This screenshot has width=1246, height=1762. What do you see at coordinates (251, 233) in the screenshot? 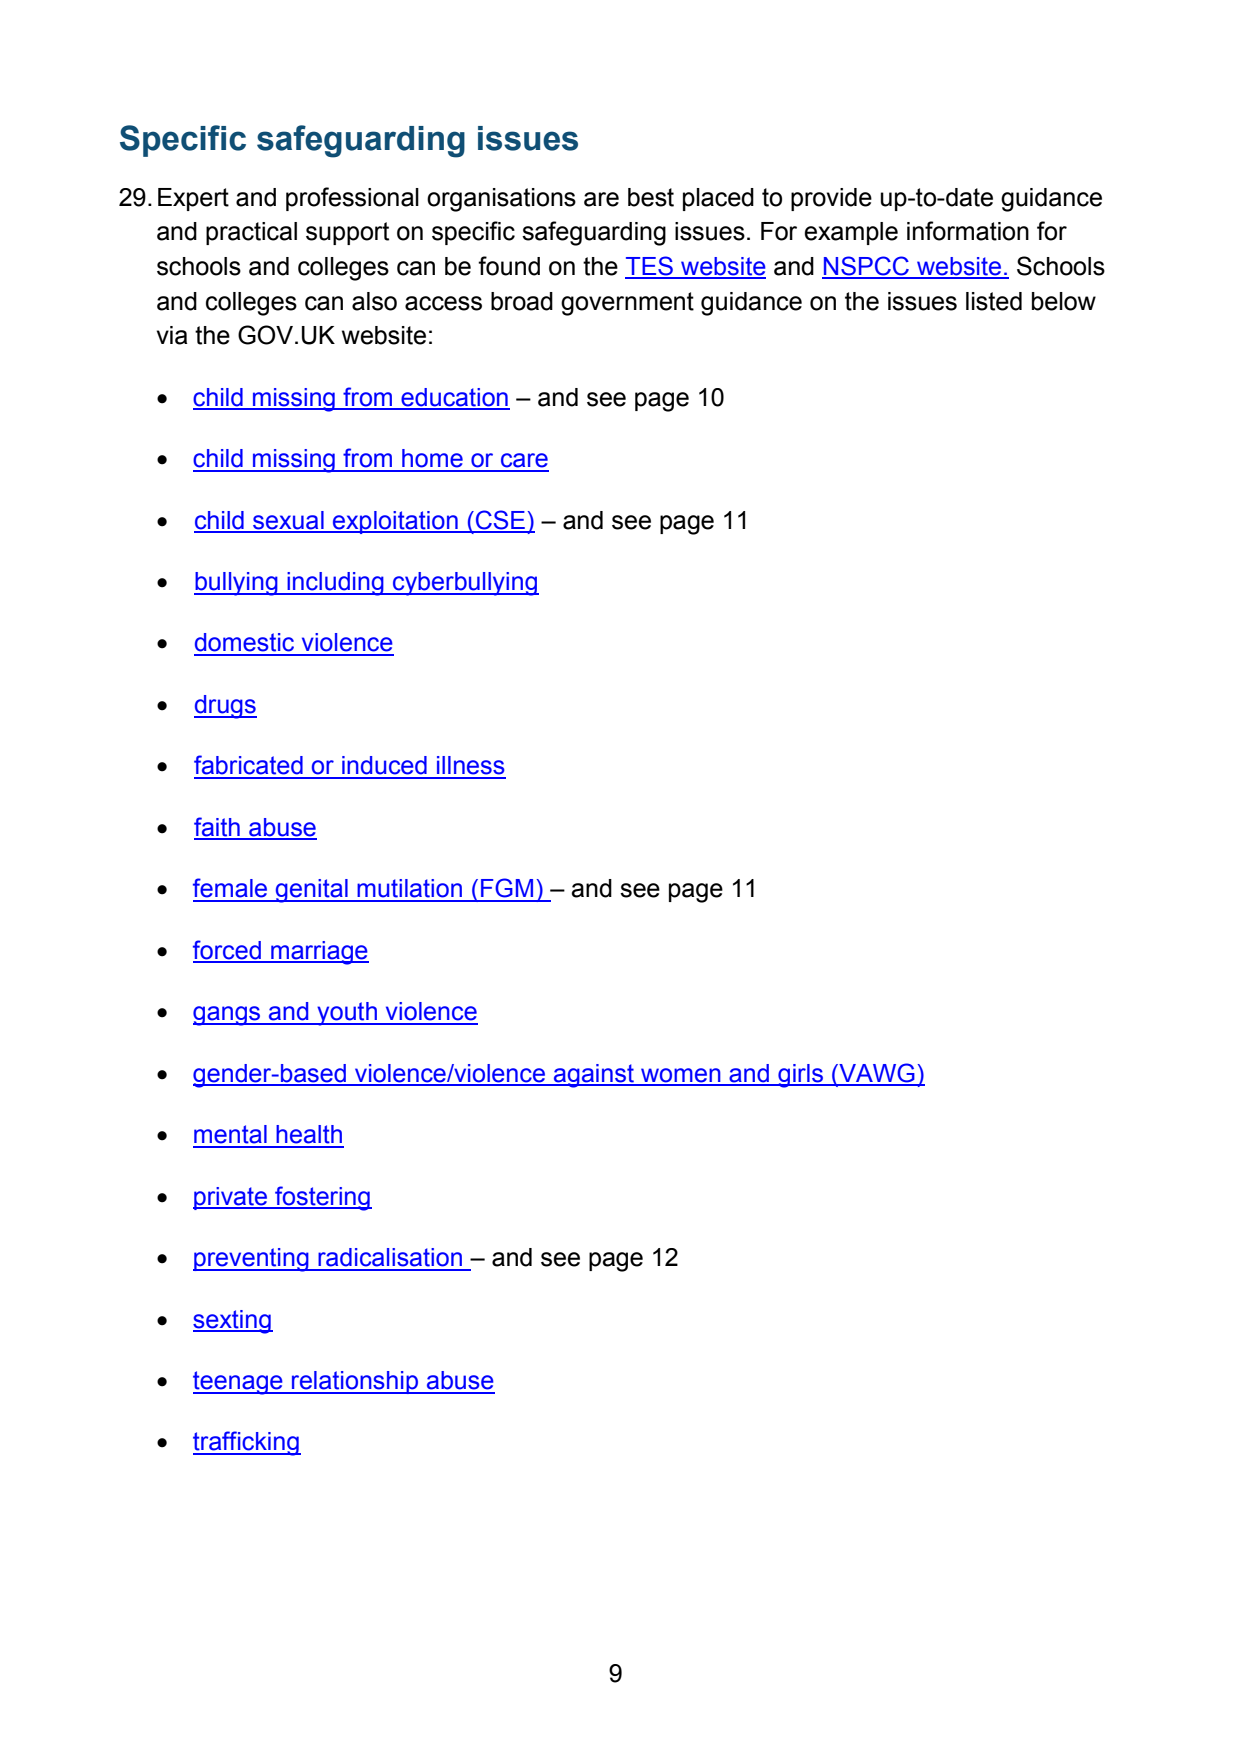
I see `practical` at bounding box center [251, 233].
